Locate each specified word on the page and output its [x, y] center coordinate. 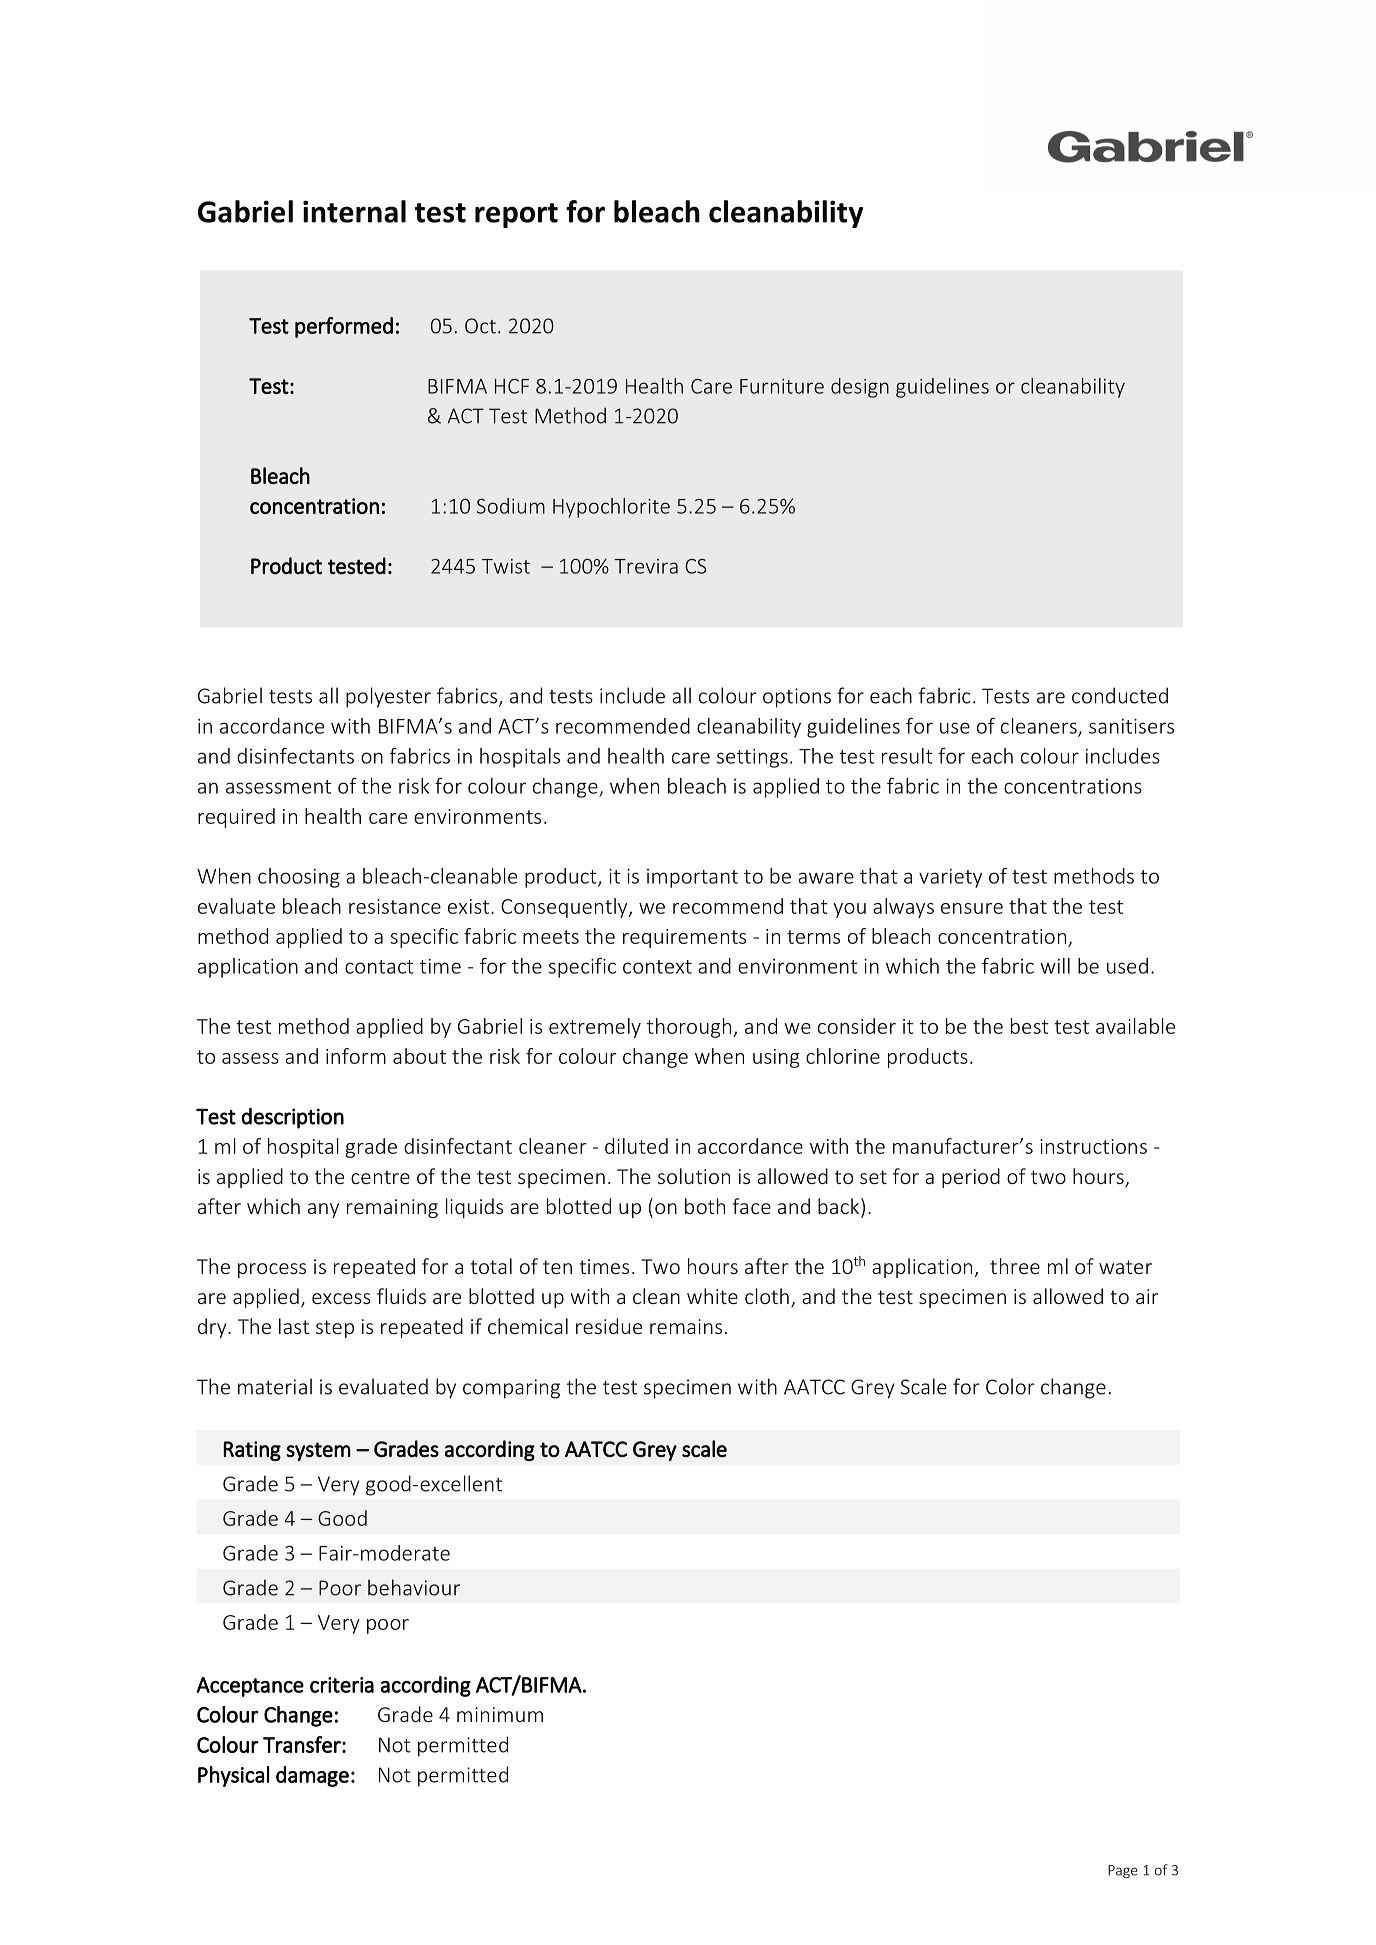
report [516, 215]
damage [312, 1776]
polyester [388, 697]
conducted [1120, 695]
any [323, 1210]
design [860, 388]
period [971, 1178]
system [318, 1451]
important [692, 878]
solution [694, 1176]
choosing [299, 878]
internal [354, 211]
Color [1010, 1386]
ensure [972, 908]
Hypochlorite [611, 508]
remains [686, 1326]
